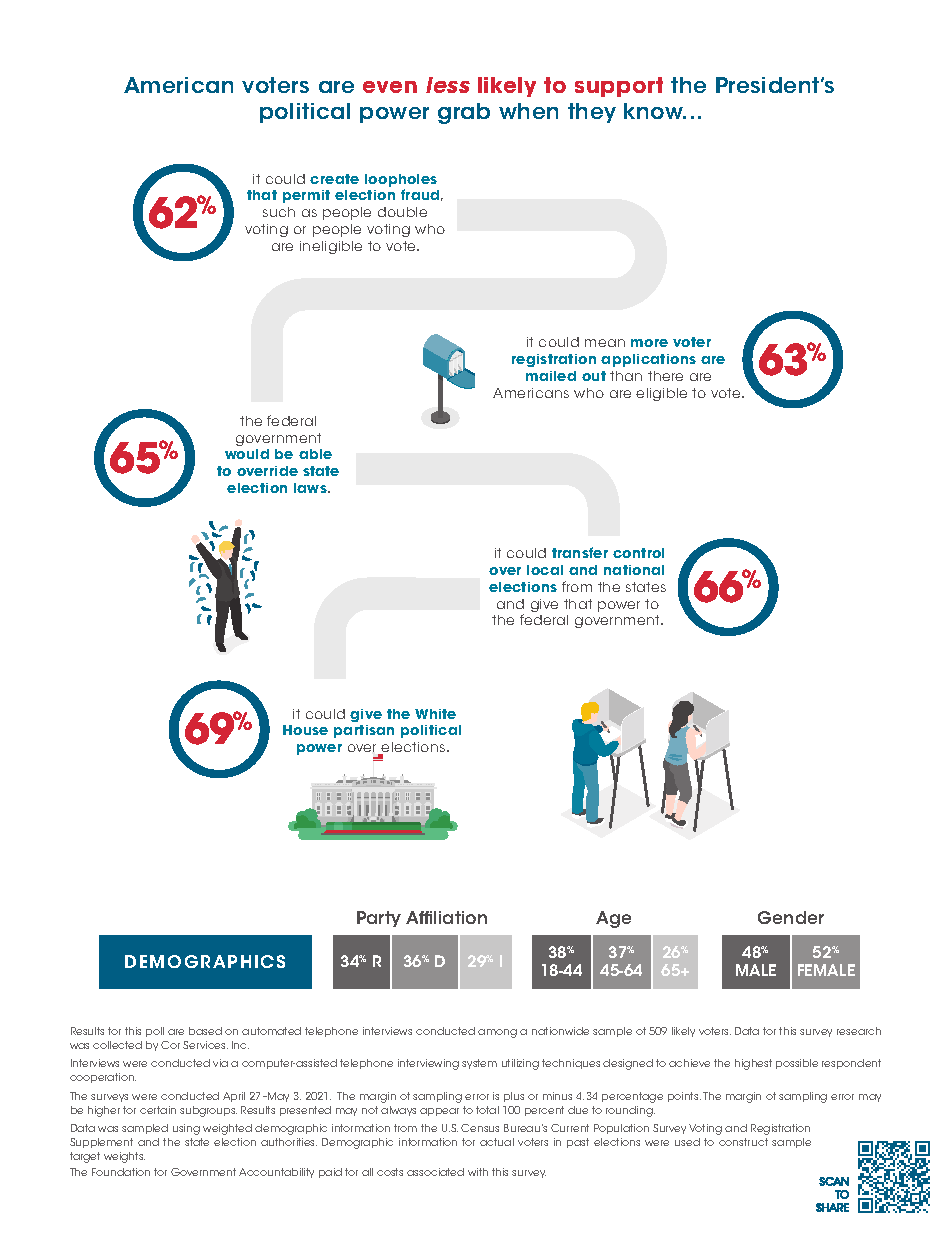  Describe the element at coordinates (305, 730) in the document. I see `House` at that location.
